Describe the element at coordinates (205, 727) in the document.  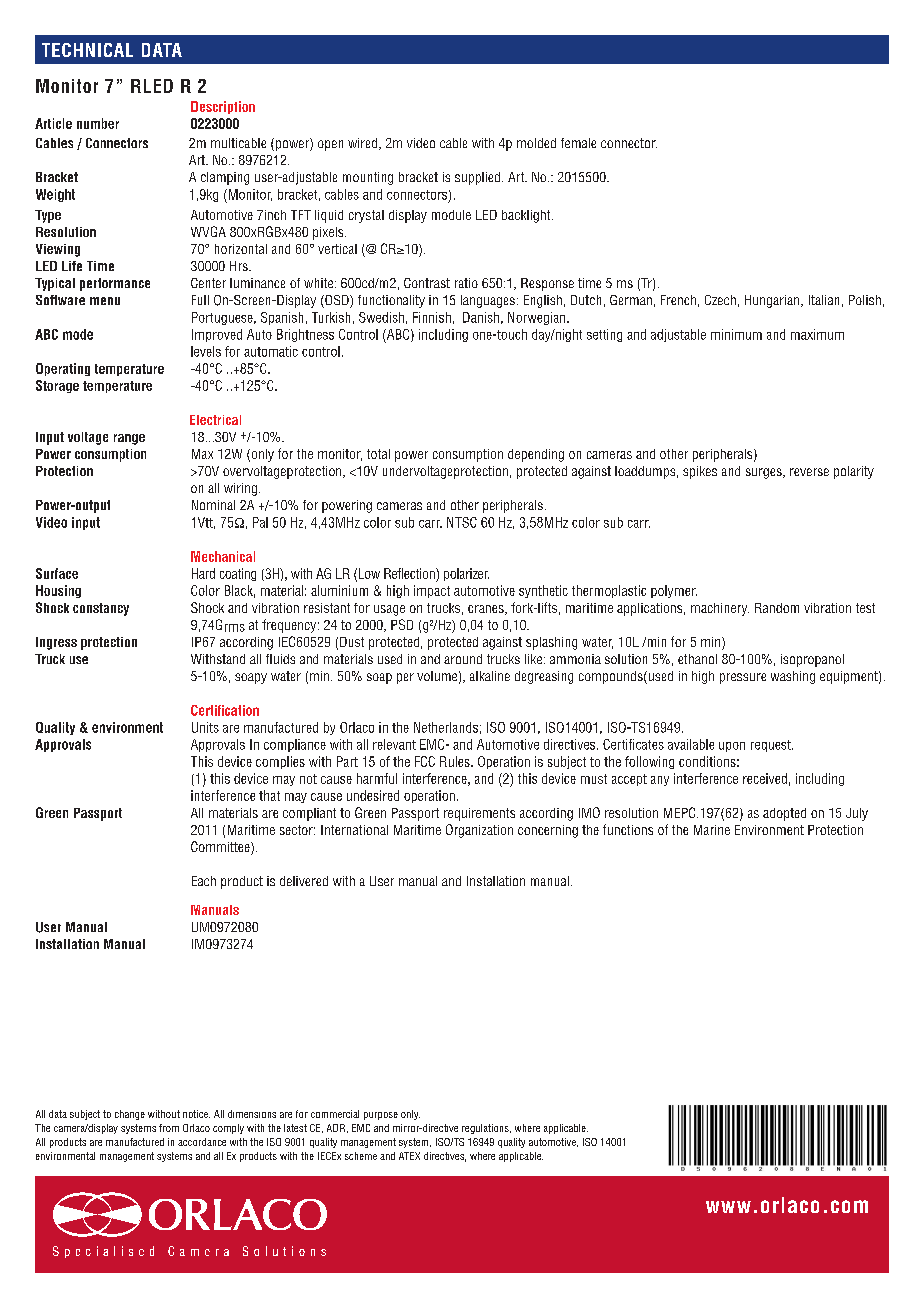
I see `Units` at that location.
